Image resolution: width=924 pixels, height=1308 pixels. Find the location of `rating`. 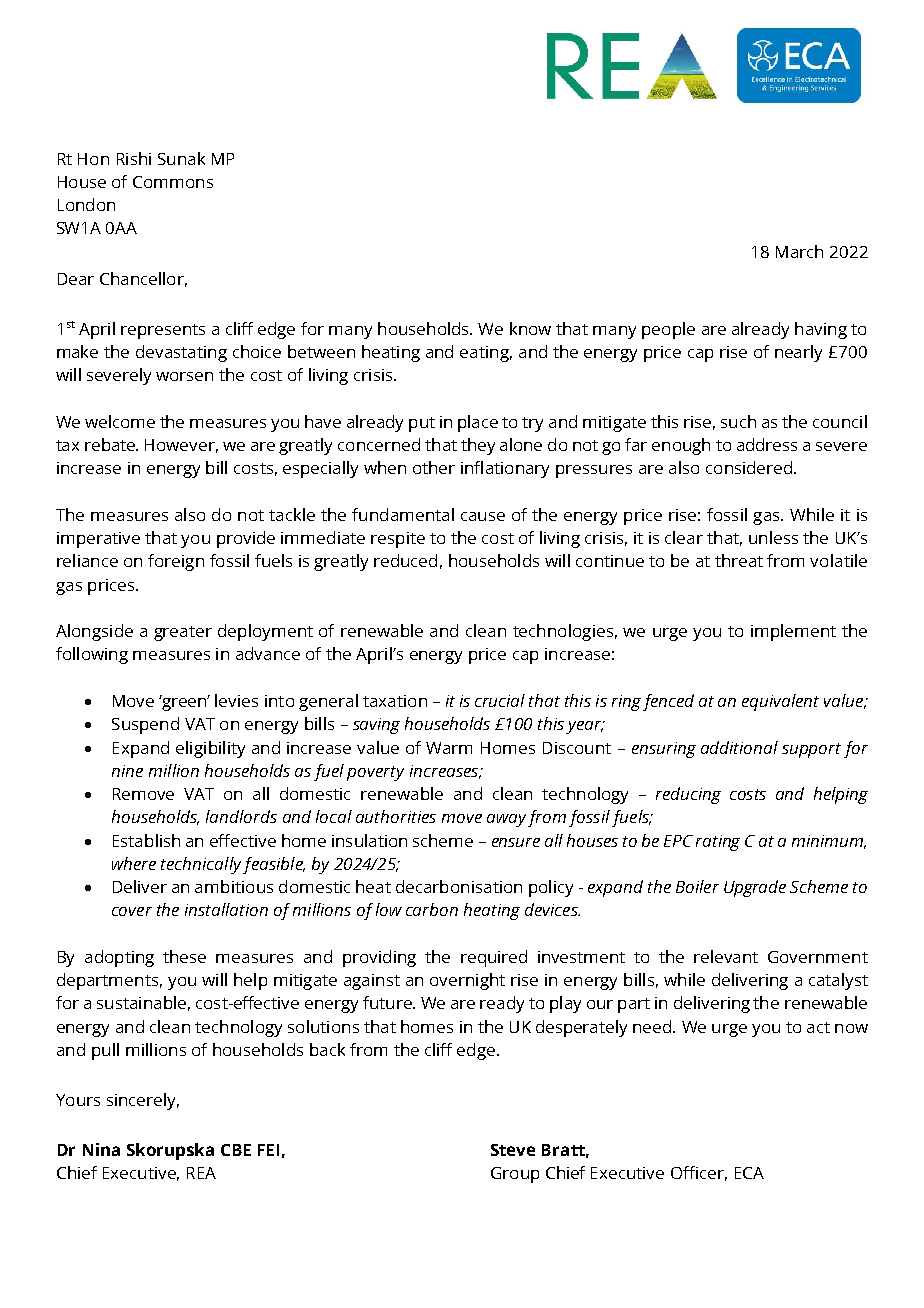

rating is located at coordinates (718, 843).
